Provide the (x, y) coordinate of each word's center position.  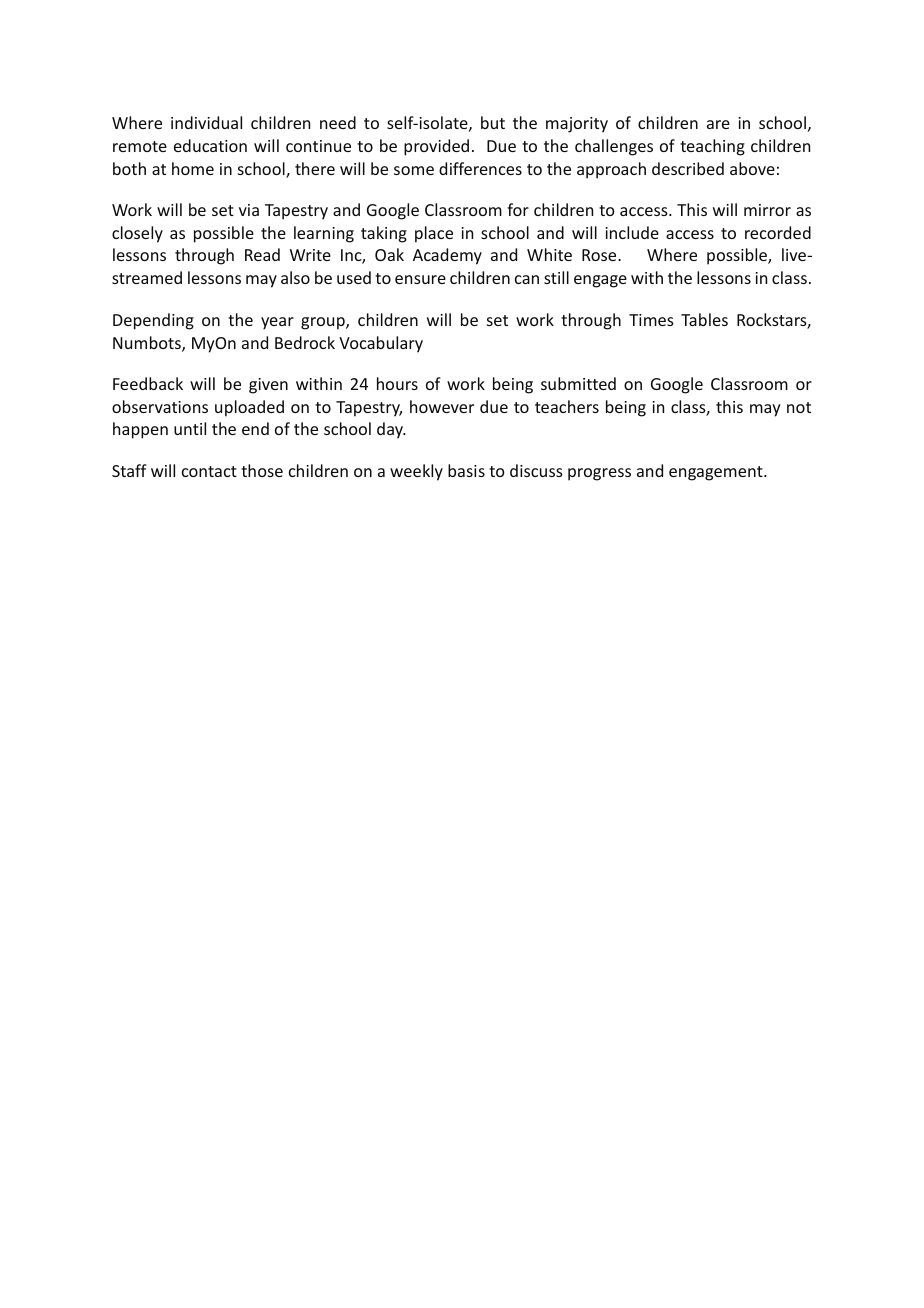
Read (262, 254)
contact (209, 471)
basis (466, 470)
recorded (778, 232)
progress (599, 474)
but (493, 122)
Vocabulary (381, 344)
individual (206, 122)
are (718, 124)
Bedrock (305, 342)
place (434, 234)
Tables (704, 319)
